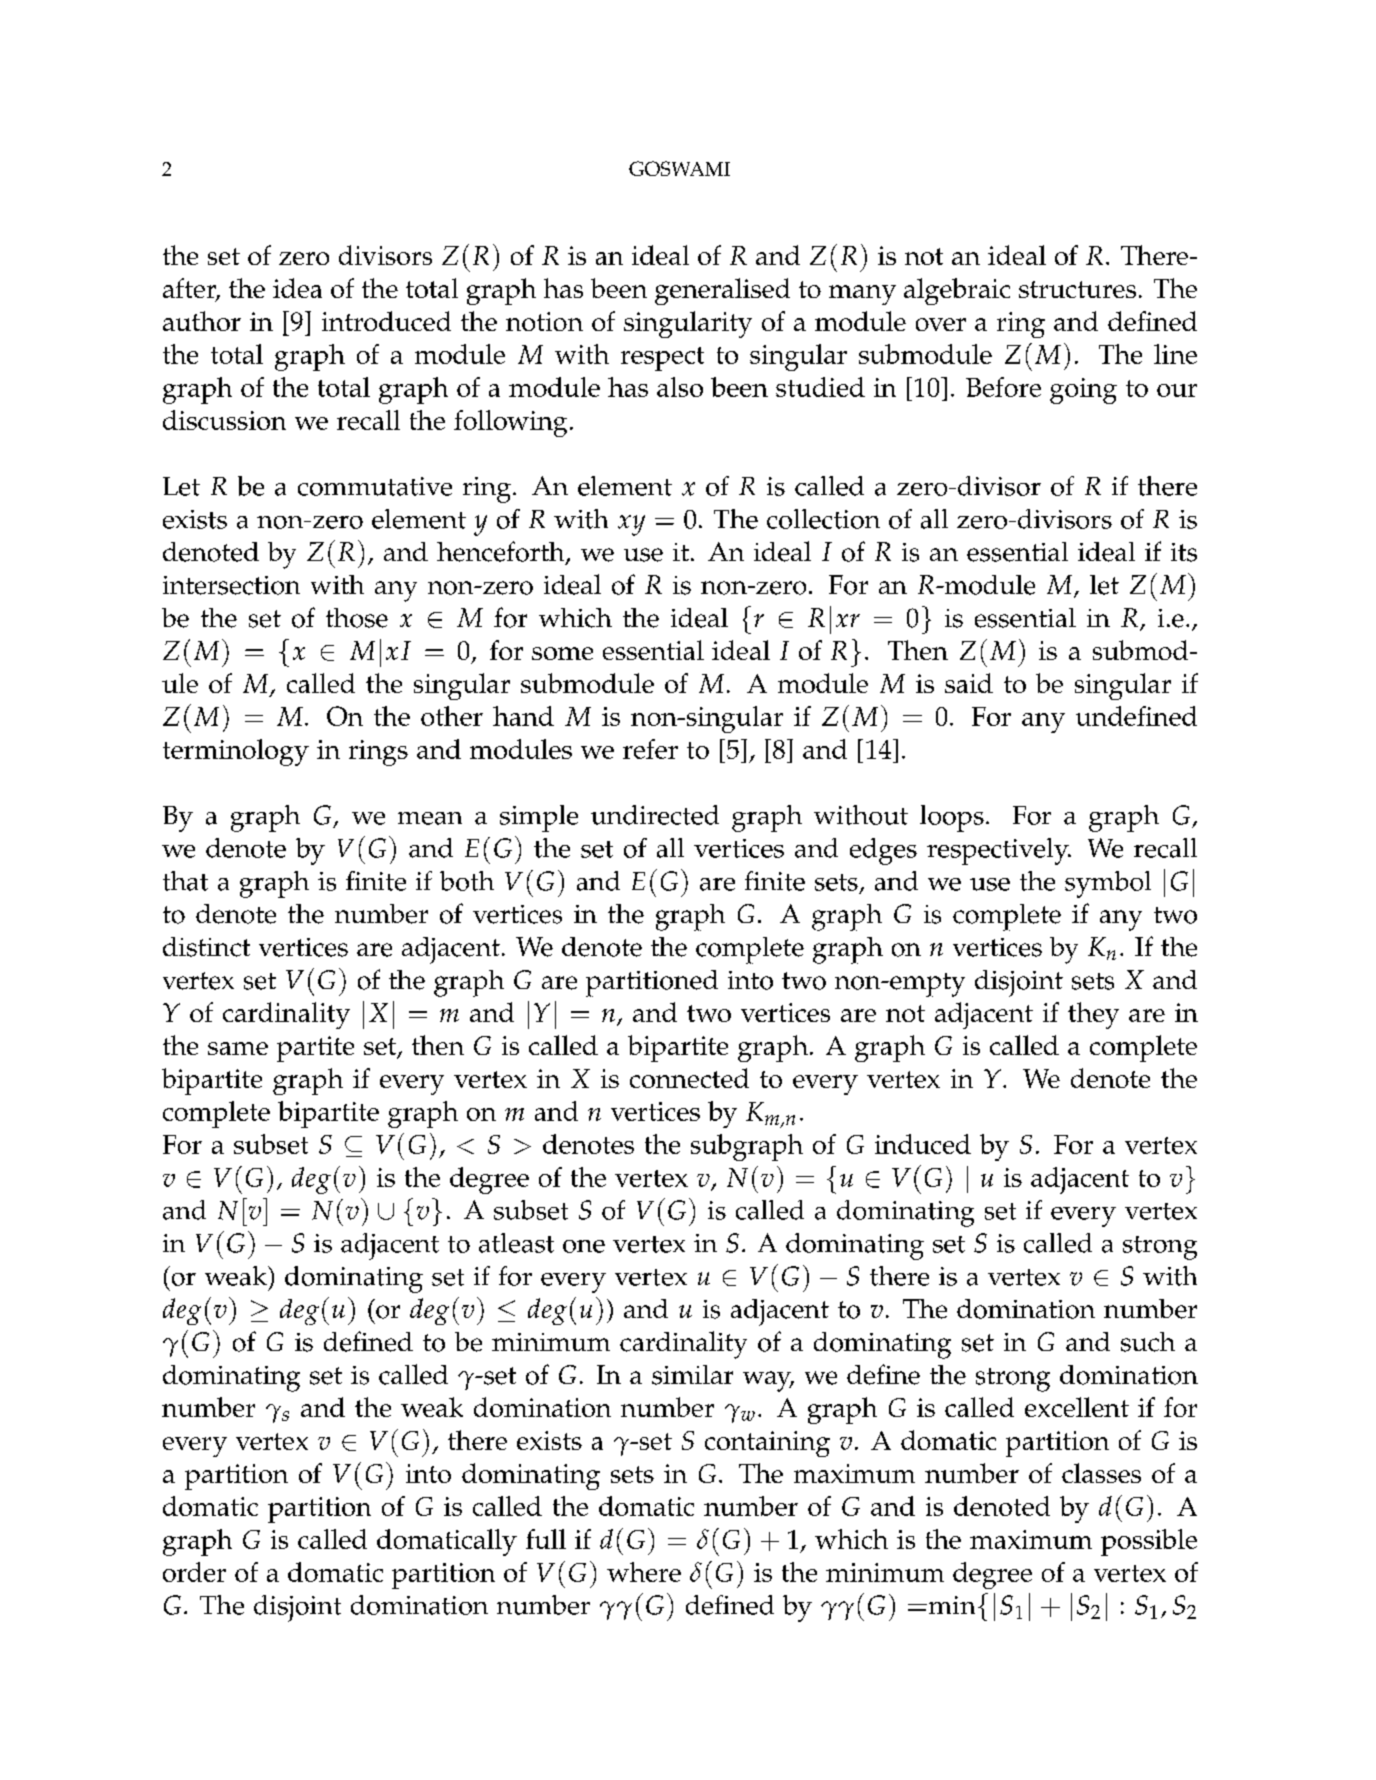 The image size is (1376, 1780). I want to click on order, so click(194, 1572).
